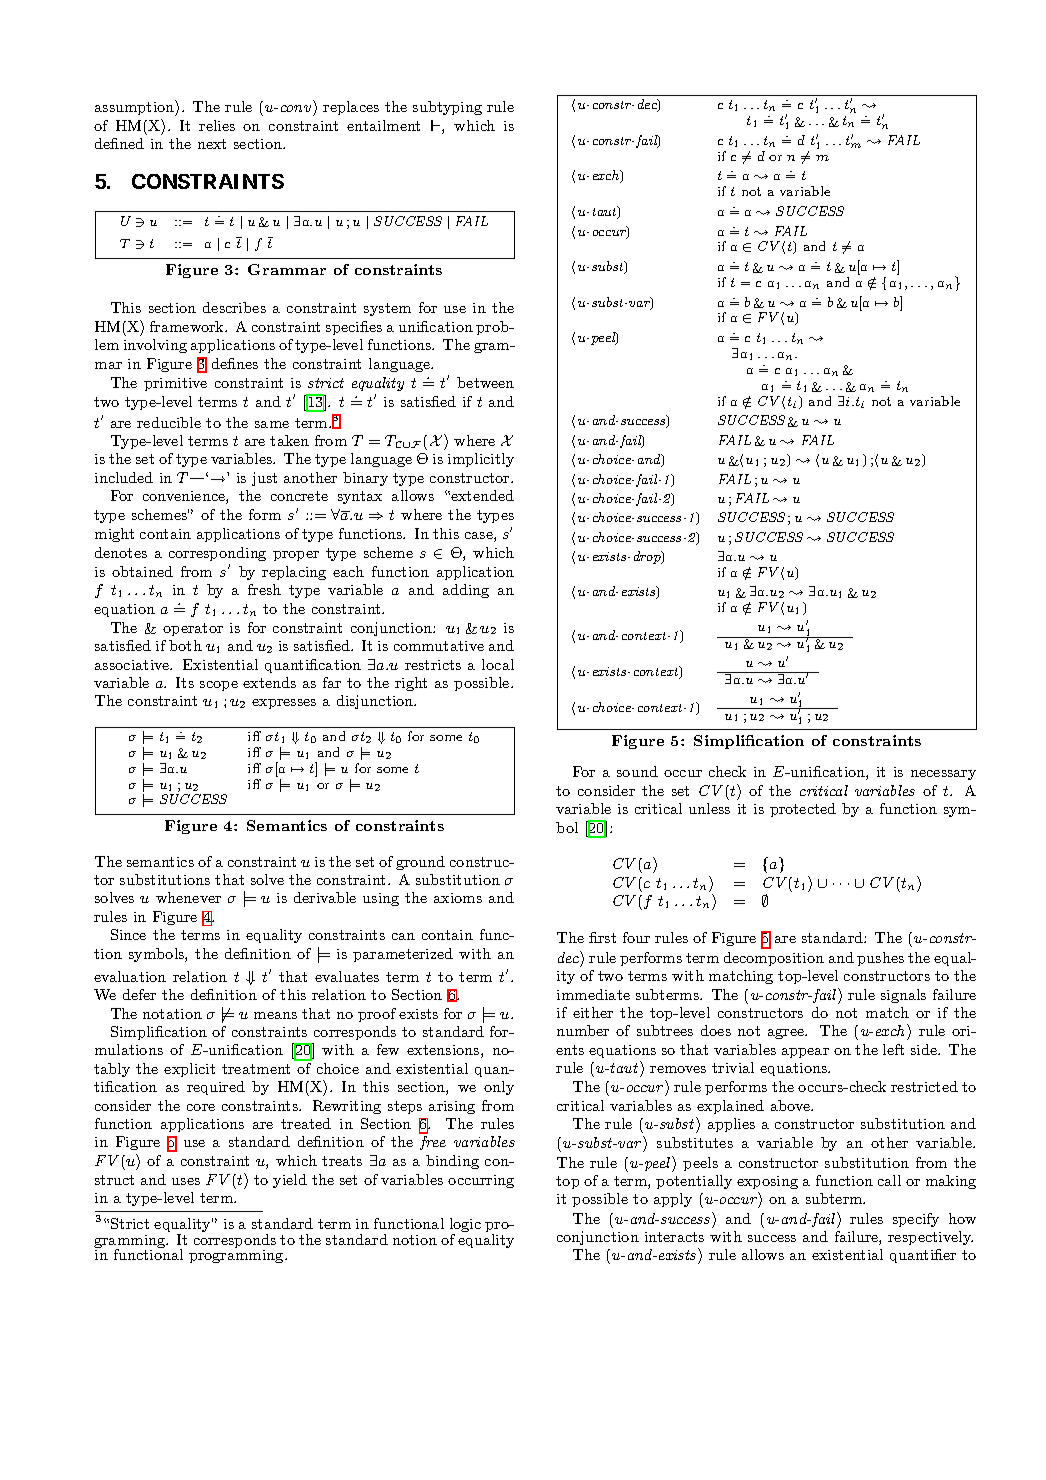 The width and height of the screenshot is (1046, 1480). What do you see at coordinates (485, 382) in the screenshot?
I see `between` at bounding box center [485, 382].
